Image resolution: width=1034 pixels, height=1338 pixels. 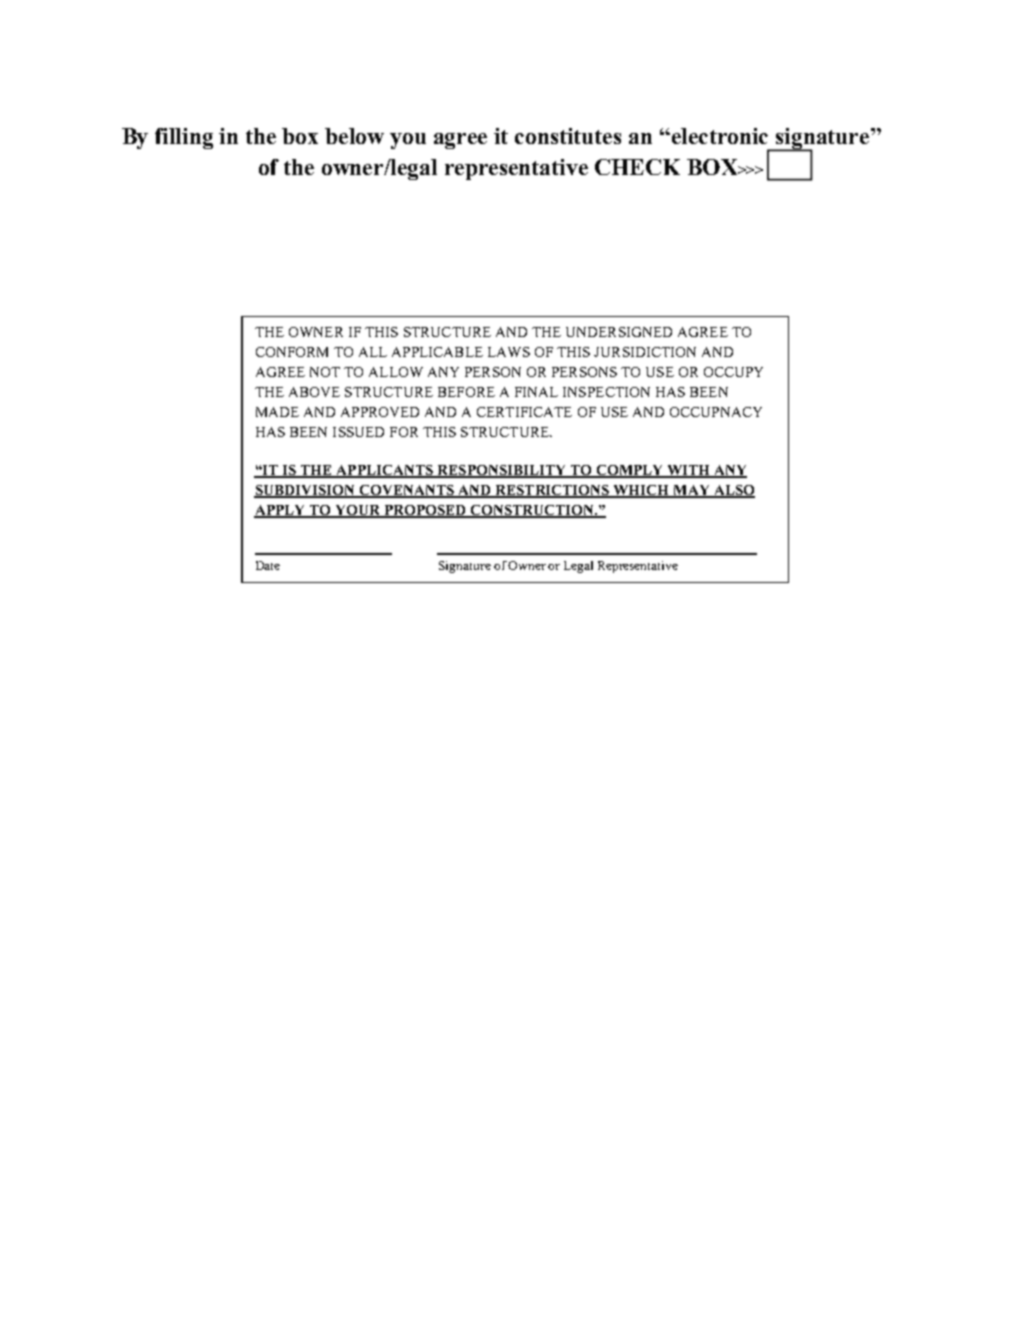 I want to click on Date, so click(x=268, y=565).
